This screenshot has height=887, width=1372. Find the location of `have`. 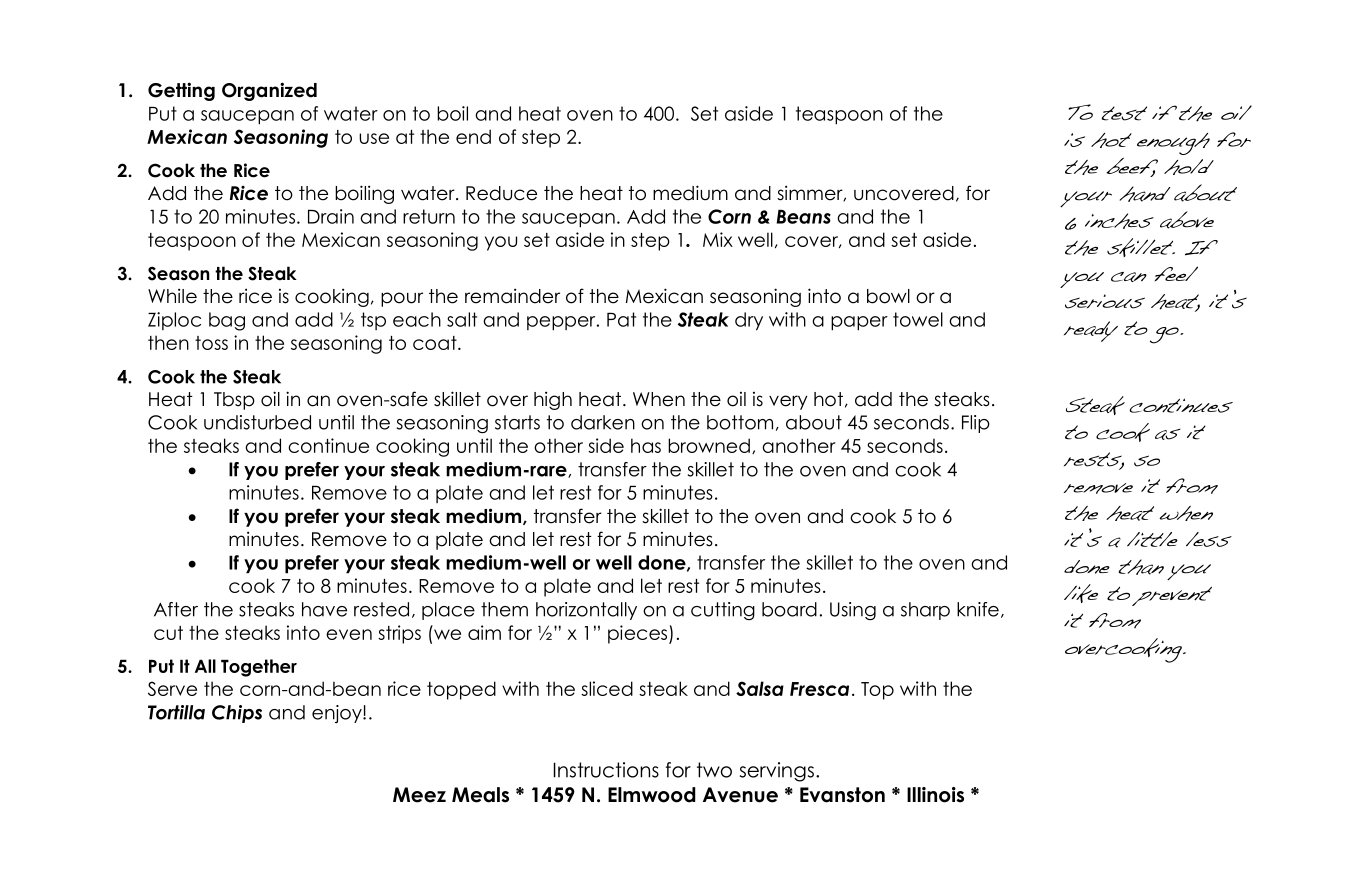

have is located at coordinates (324, 609).
